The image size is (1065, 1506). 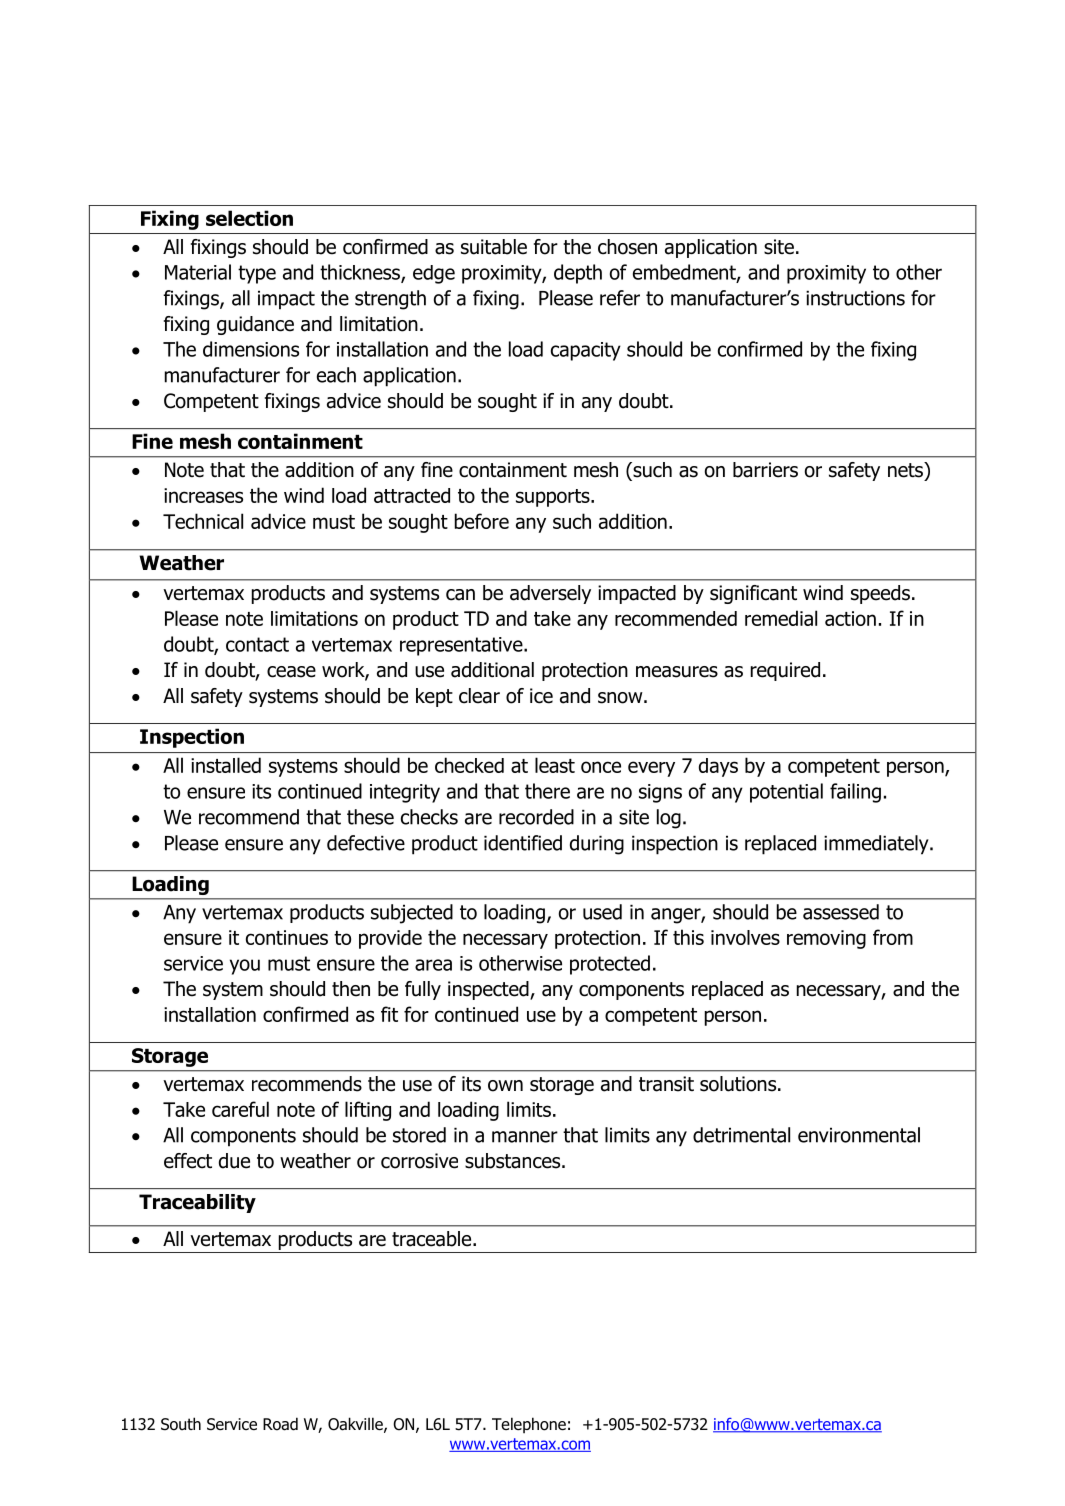 I want to click on suitable, so click(x=494, y=247).
